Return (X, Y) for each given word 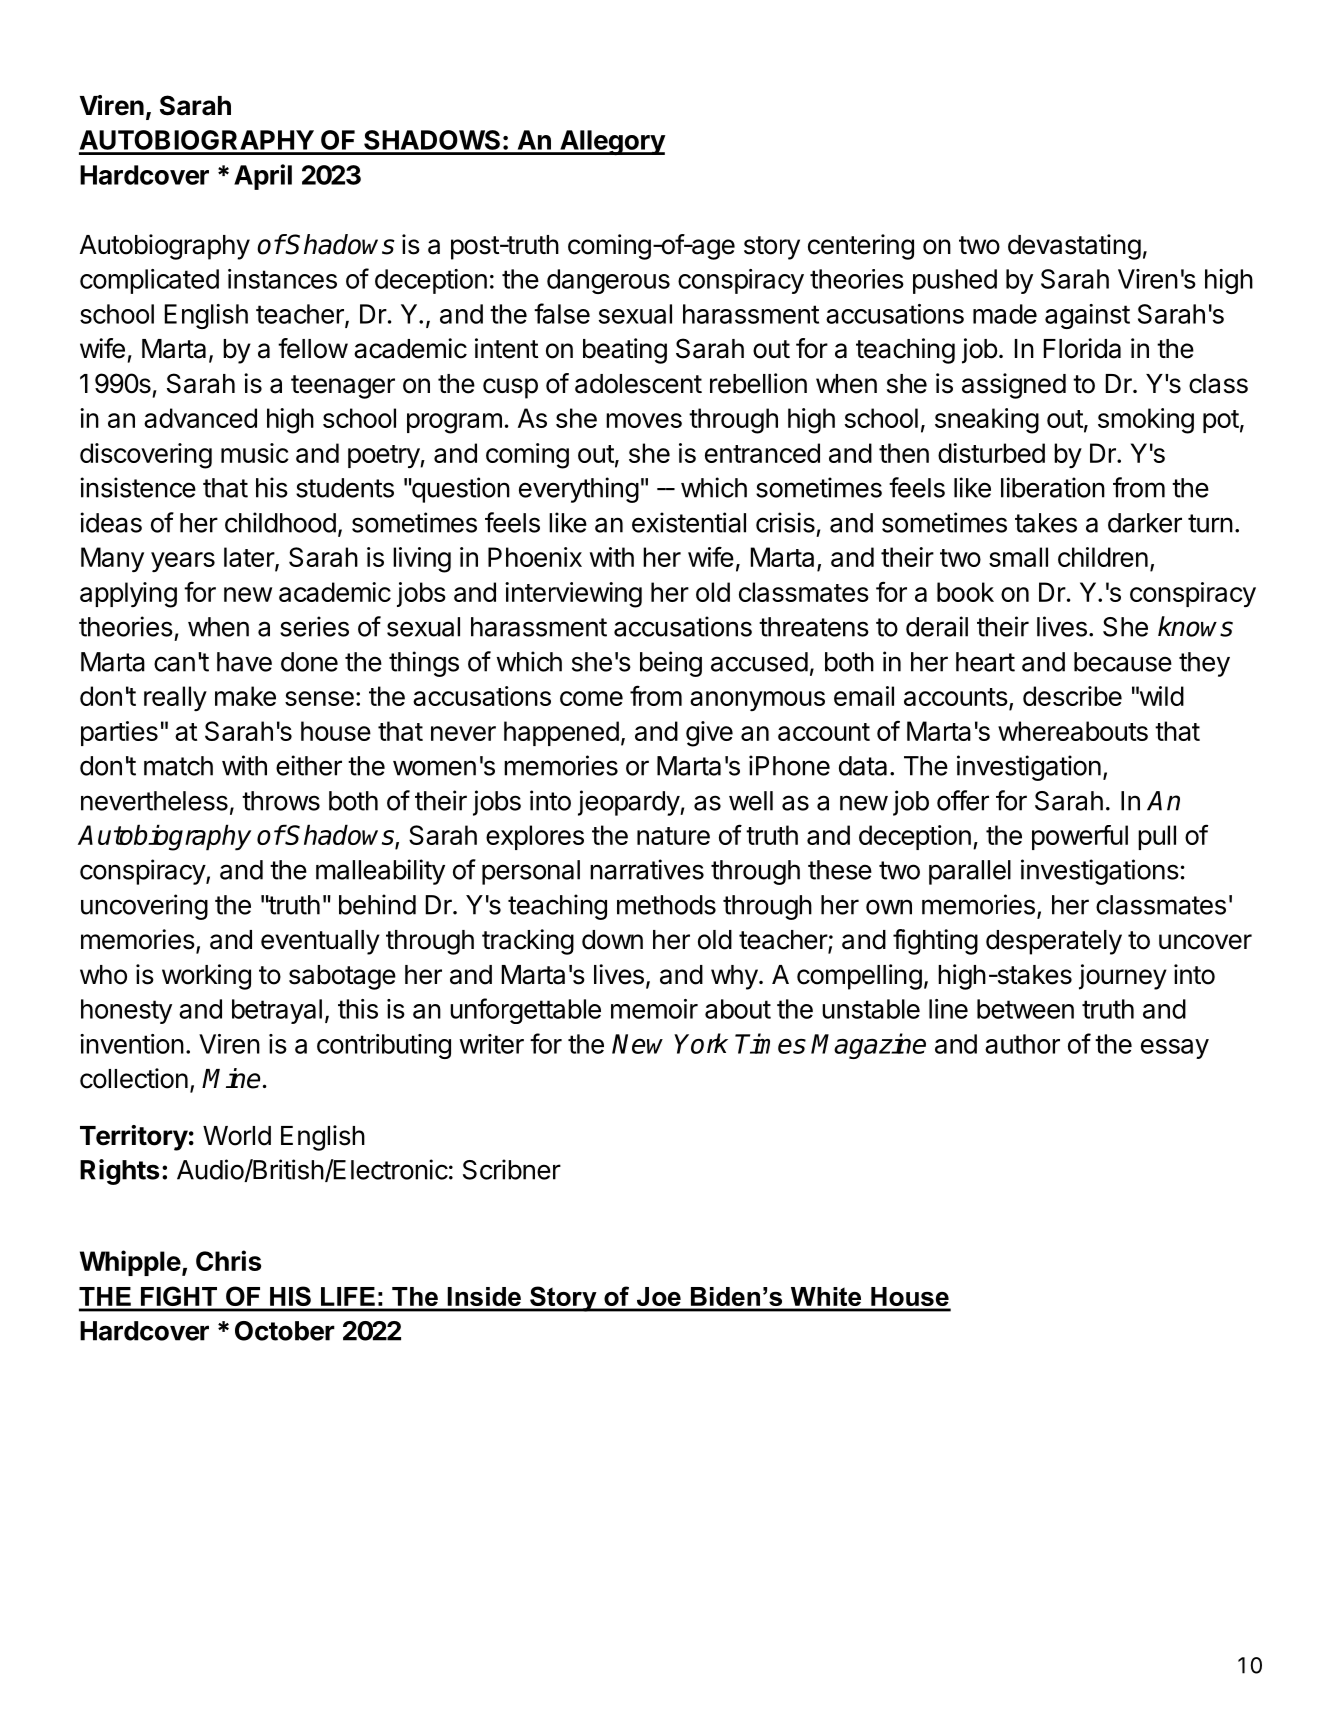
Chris (228, 1260)
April (263, 177)
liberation (1053, 487)
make (245, 696)
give (709, 734)
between (1025, 1009)
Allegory (612, 142)
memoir (654, 1009)
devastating (1074, 247)
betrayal (277, 1011)
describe (1072, 696)
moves (644, 420)
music (255, 453)
